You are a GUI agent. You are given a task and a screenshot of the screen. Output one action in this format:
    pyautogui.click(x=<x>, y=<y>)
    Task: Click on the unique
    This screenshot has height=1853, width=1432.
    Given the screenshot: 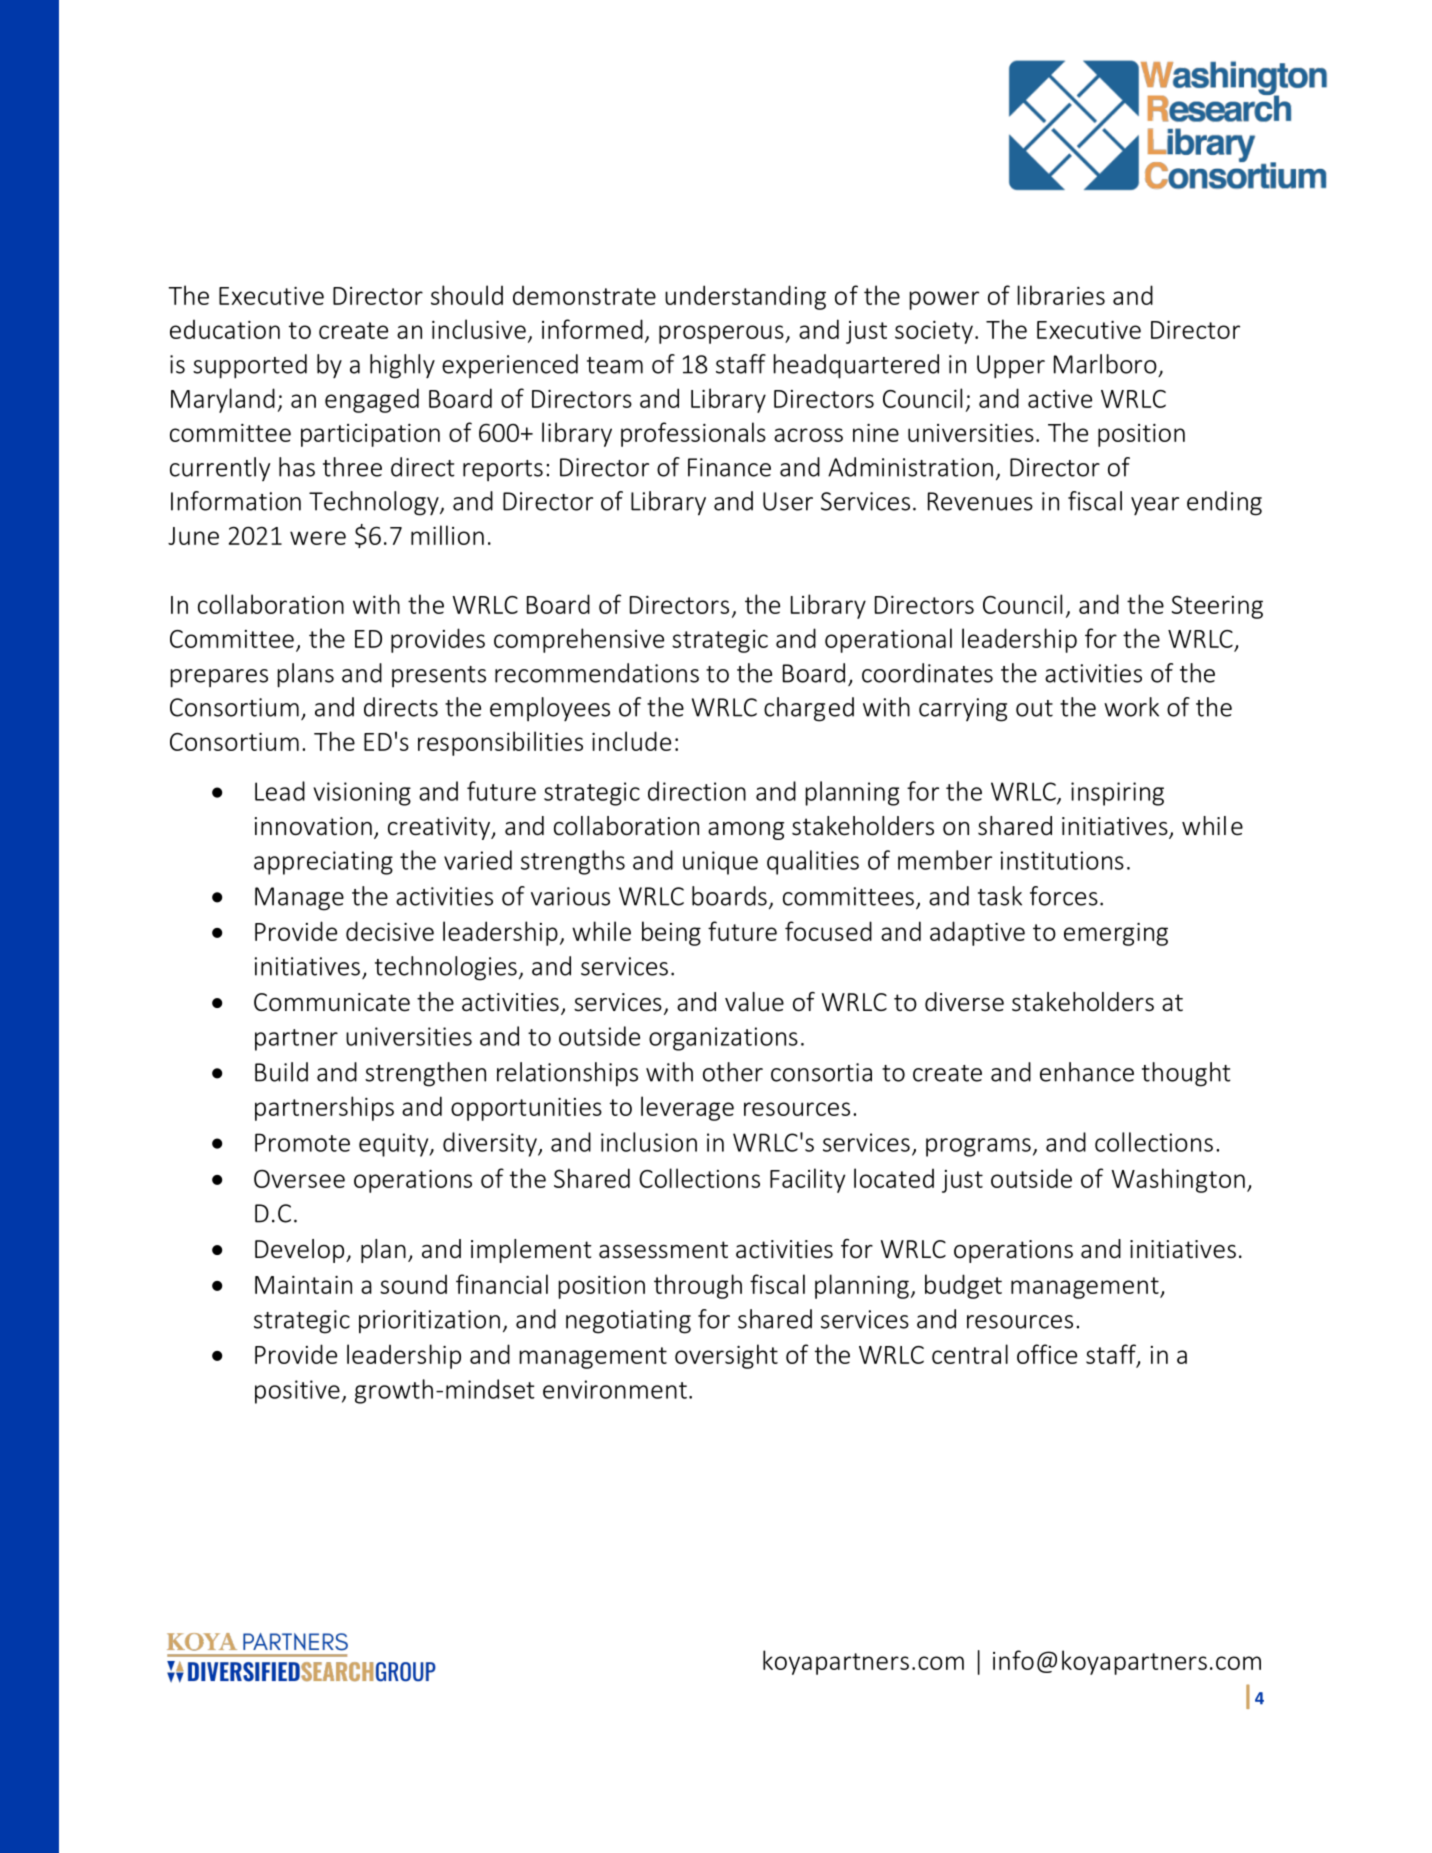 What is the action you would take?
    pyautogui.click(x=720, y=863)
